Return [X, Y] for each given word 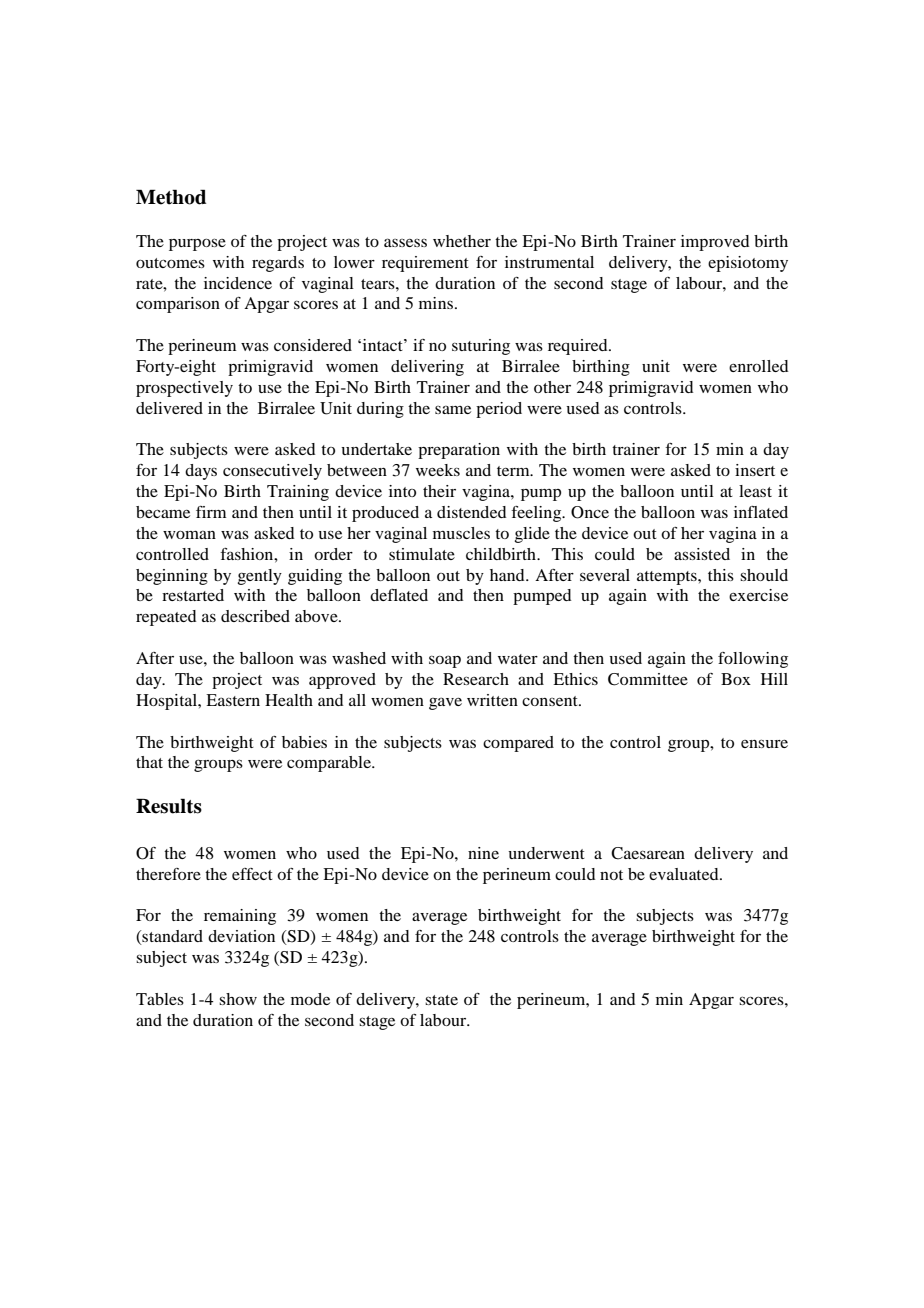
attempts [668, 578]
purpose [197, 244]
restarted [193, 595]
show [238, 999]
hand [508, 575]
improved [715, 243]
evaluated [685, 874]
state [441, 1000]
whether [462, 241]
